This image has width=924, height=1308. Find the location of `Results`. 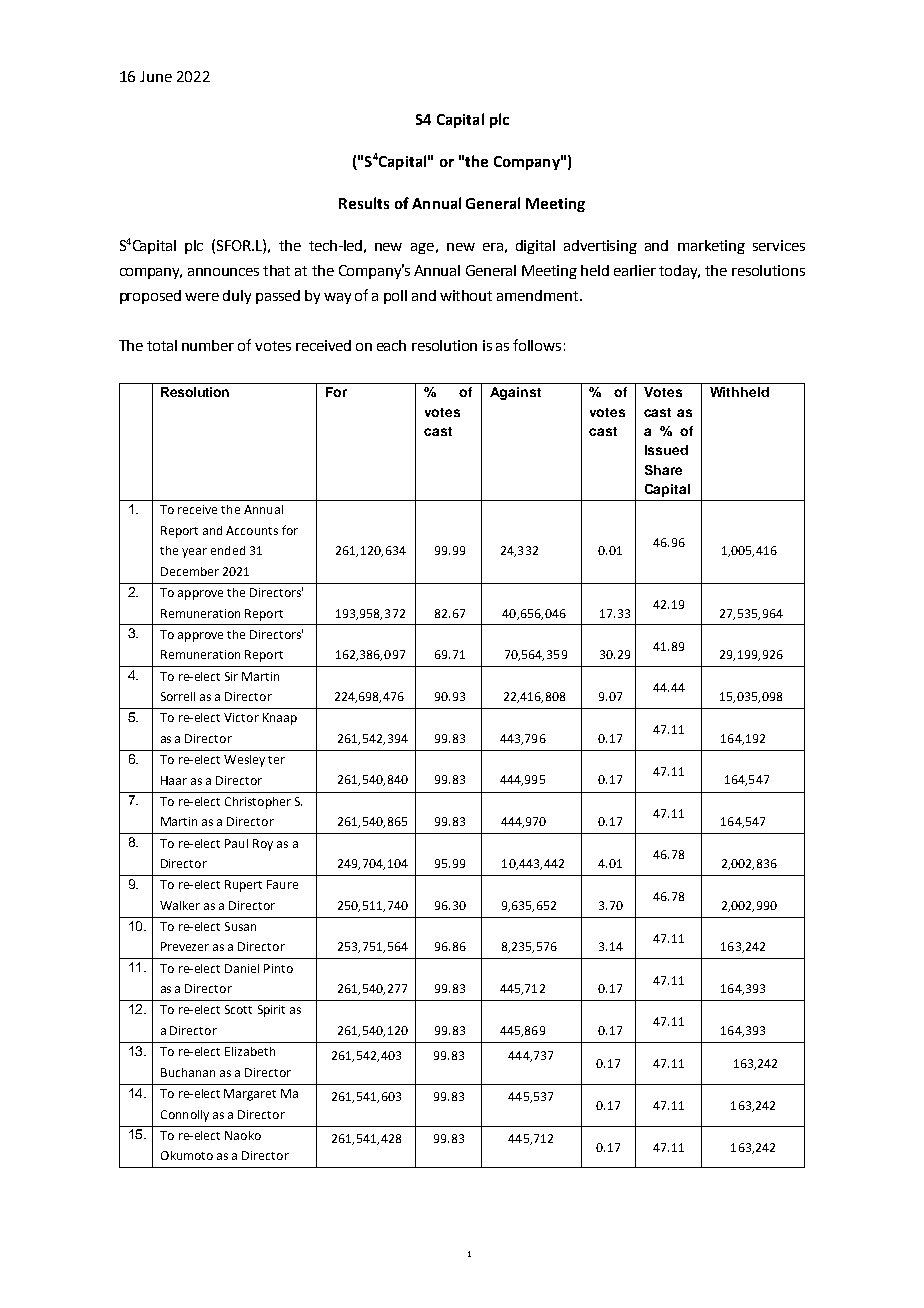

Results is located at coordinates (364, 203).
